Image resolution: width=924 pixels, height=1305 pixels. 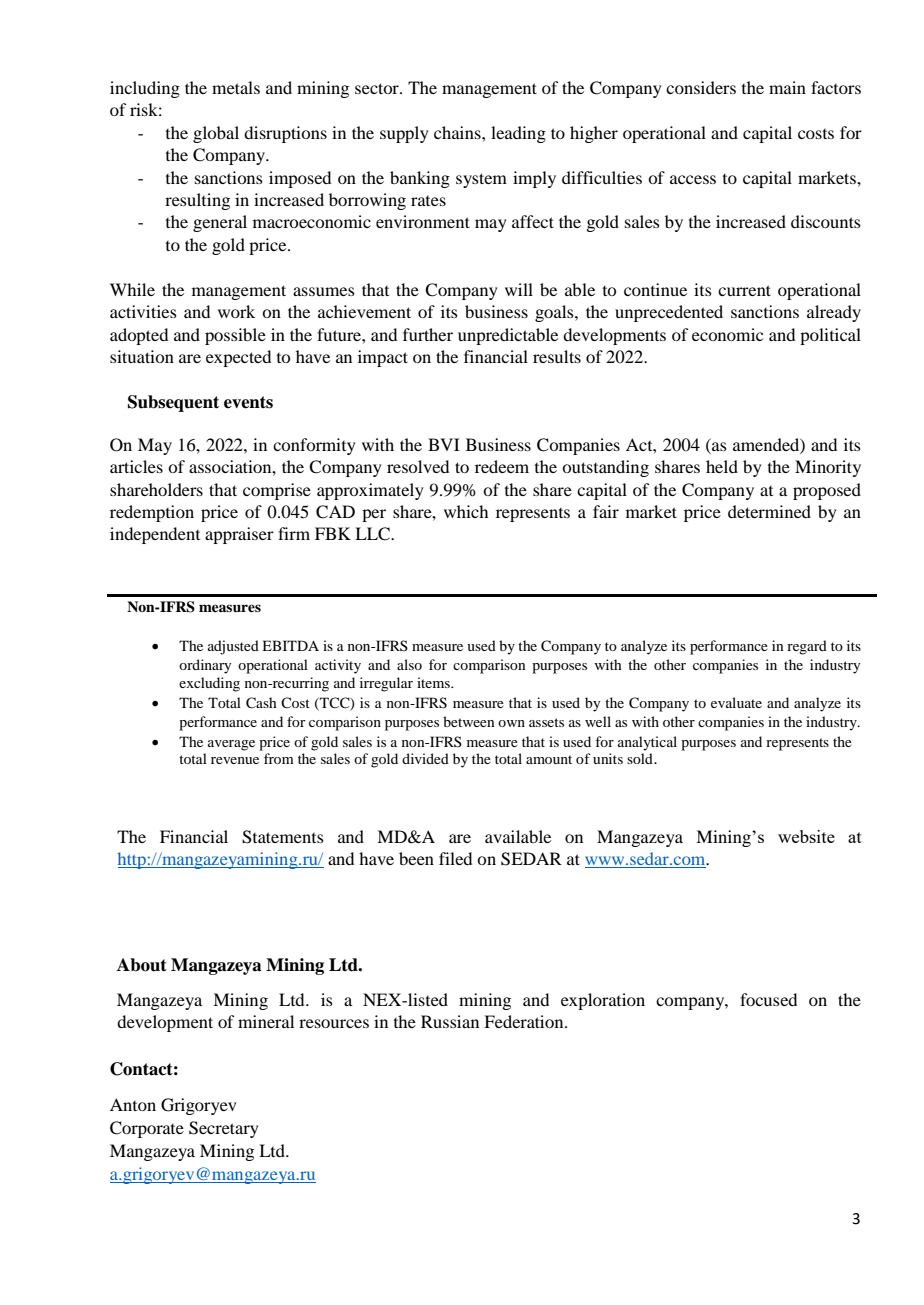 I want to click on divided, so click(x=425, y=758).
